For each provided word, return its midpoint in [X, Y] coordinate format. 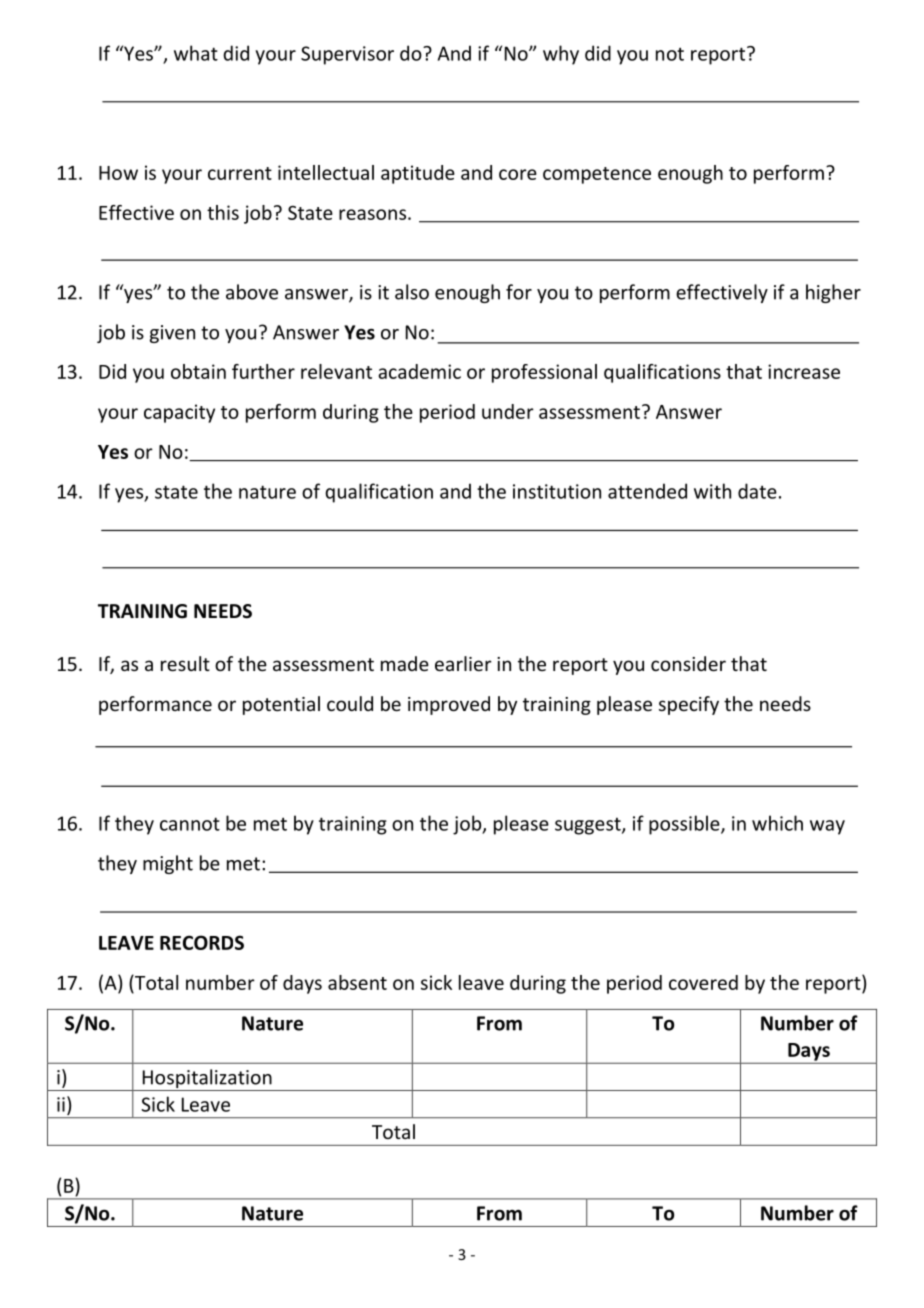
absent [357, 982]
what [196, 53]
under [508, 411]
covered [703, 982]
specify [689, 705]
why [561, 55]
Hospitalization [207, 1080]
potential [281, 705]
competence [597, 175]
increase [804, 371]
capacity [179, 413]
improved [449, 705]
